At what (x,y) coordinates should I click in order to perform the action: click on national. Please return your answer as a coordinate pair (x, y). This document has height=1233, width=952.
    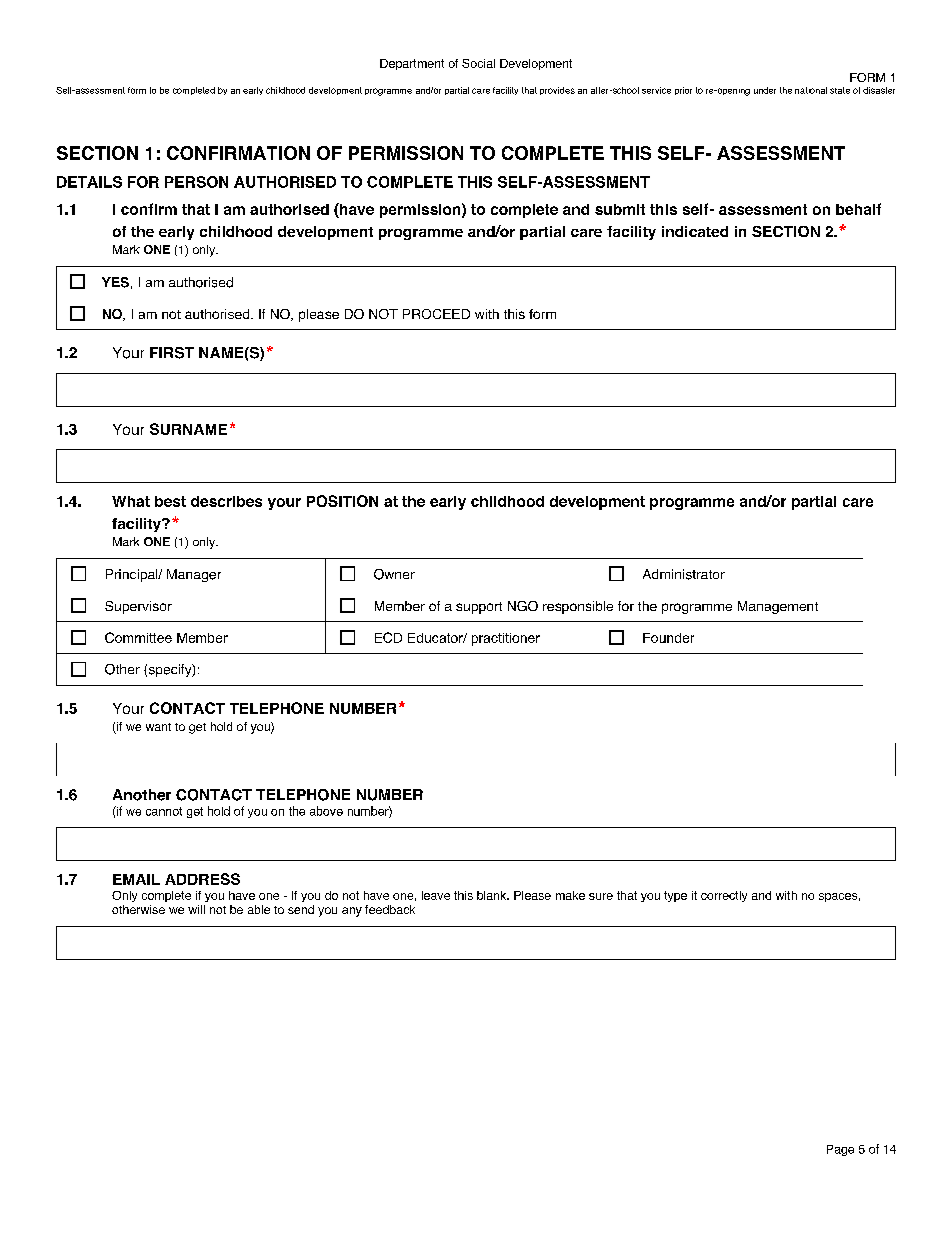
    Looking at the image, I should click on (811, 90).
